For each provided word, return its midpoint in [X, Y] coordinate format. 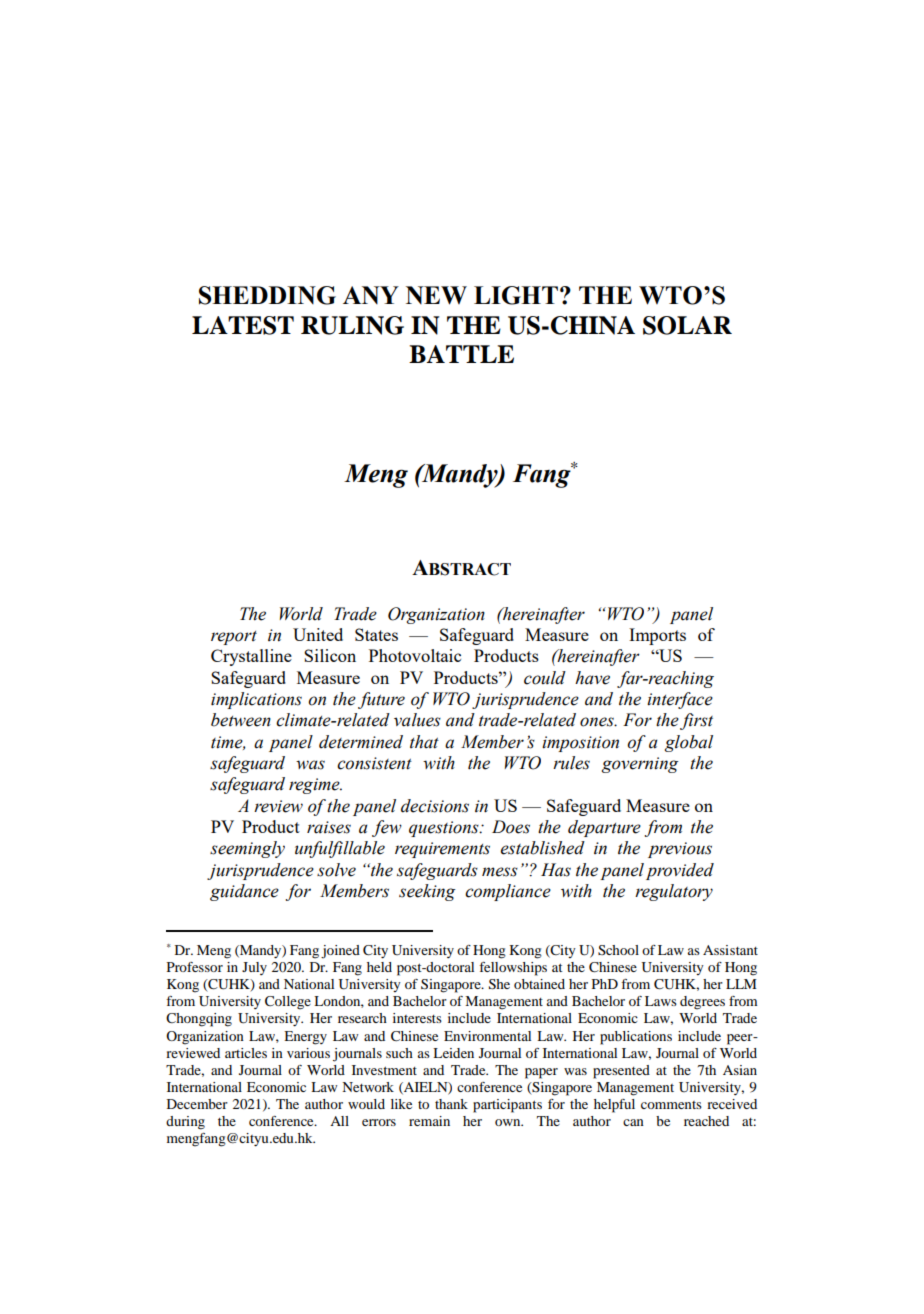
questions [445, 829]
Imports [657, 636]
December [197, 1104]
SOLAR [687, 325]
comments [671, 1105]
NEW [436, 295]
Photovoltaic [415, 655]
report [234, 638]
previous [680, 850]
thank [451, 1104]
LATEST [243, 325]
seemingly [247, 849]
